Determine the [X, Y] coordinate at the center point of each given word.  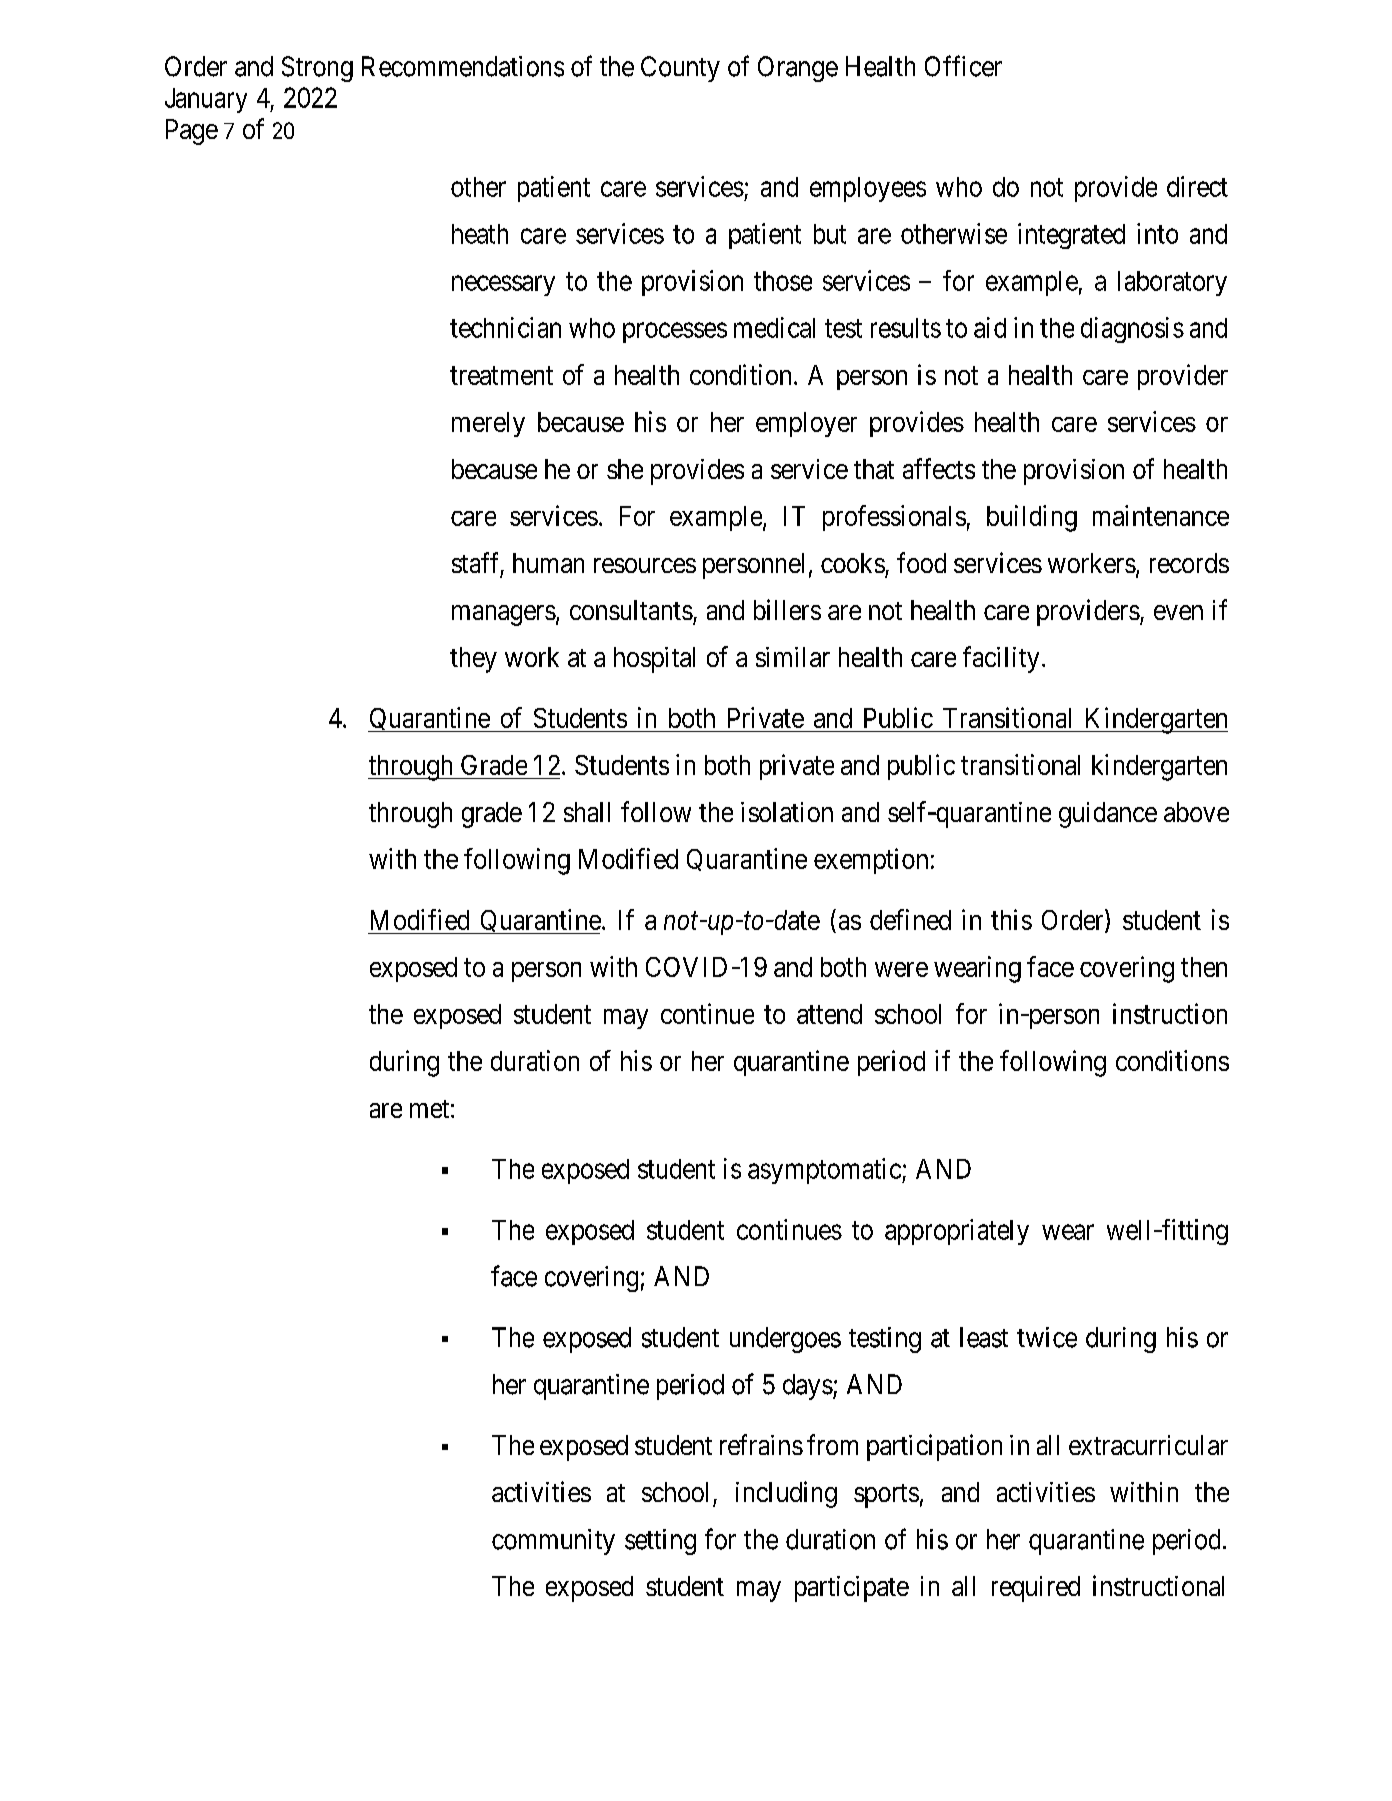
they [473, 660]
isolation [787, 812]
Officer [963, 66]
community [553, 1542]
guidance [1108, 815]
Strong [317, 69]
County [680, 69]
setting [660, 1542]
